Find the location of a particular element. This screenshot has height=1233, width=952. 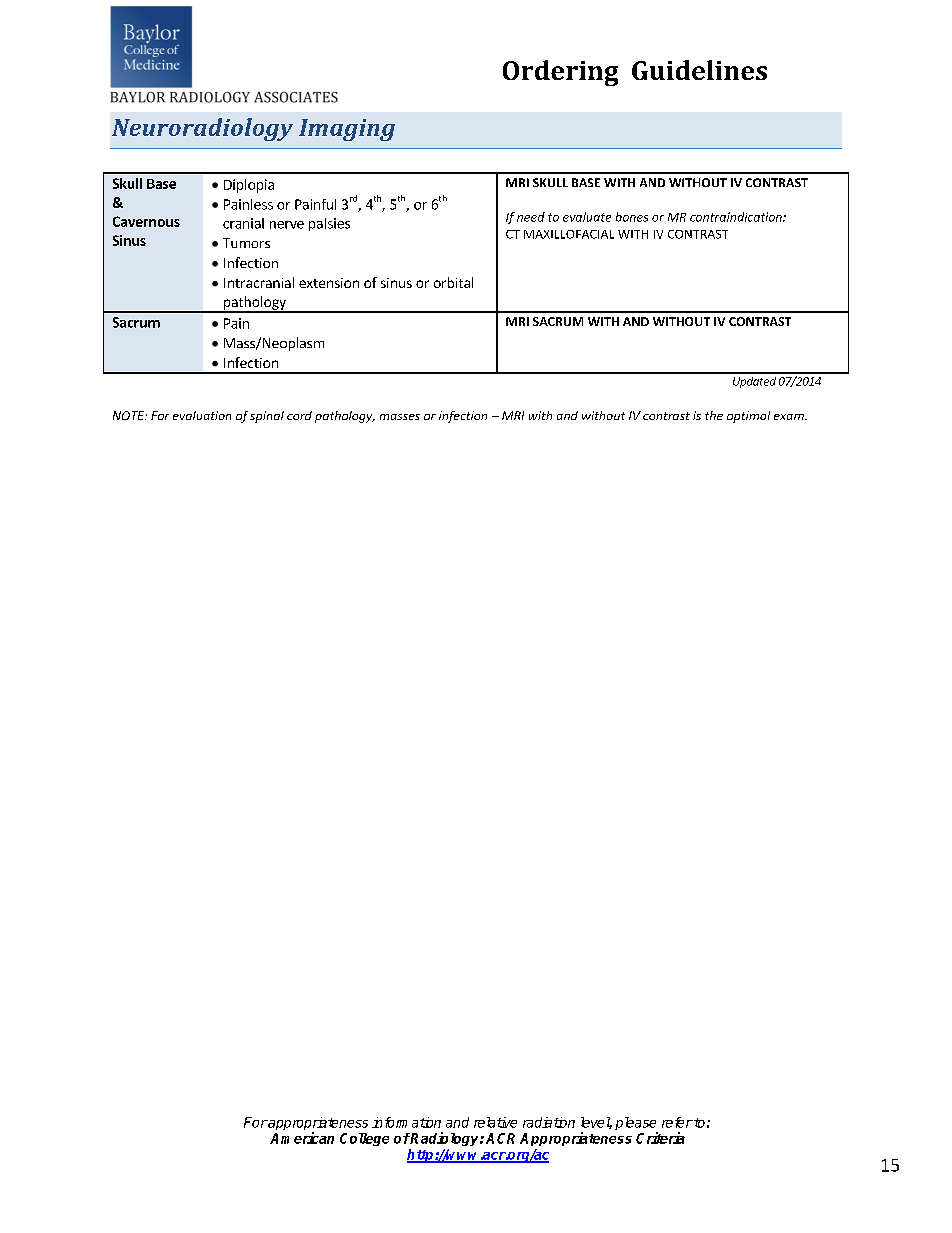

Criteria is located at coordinates (660, 1138).
